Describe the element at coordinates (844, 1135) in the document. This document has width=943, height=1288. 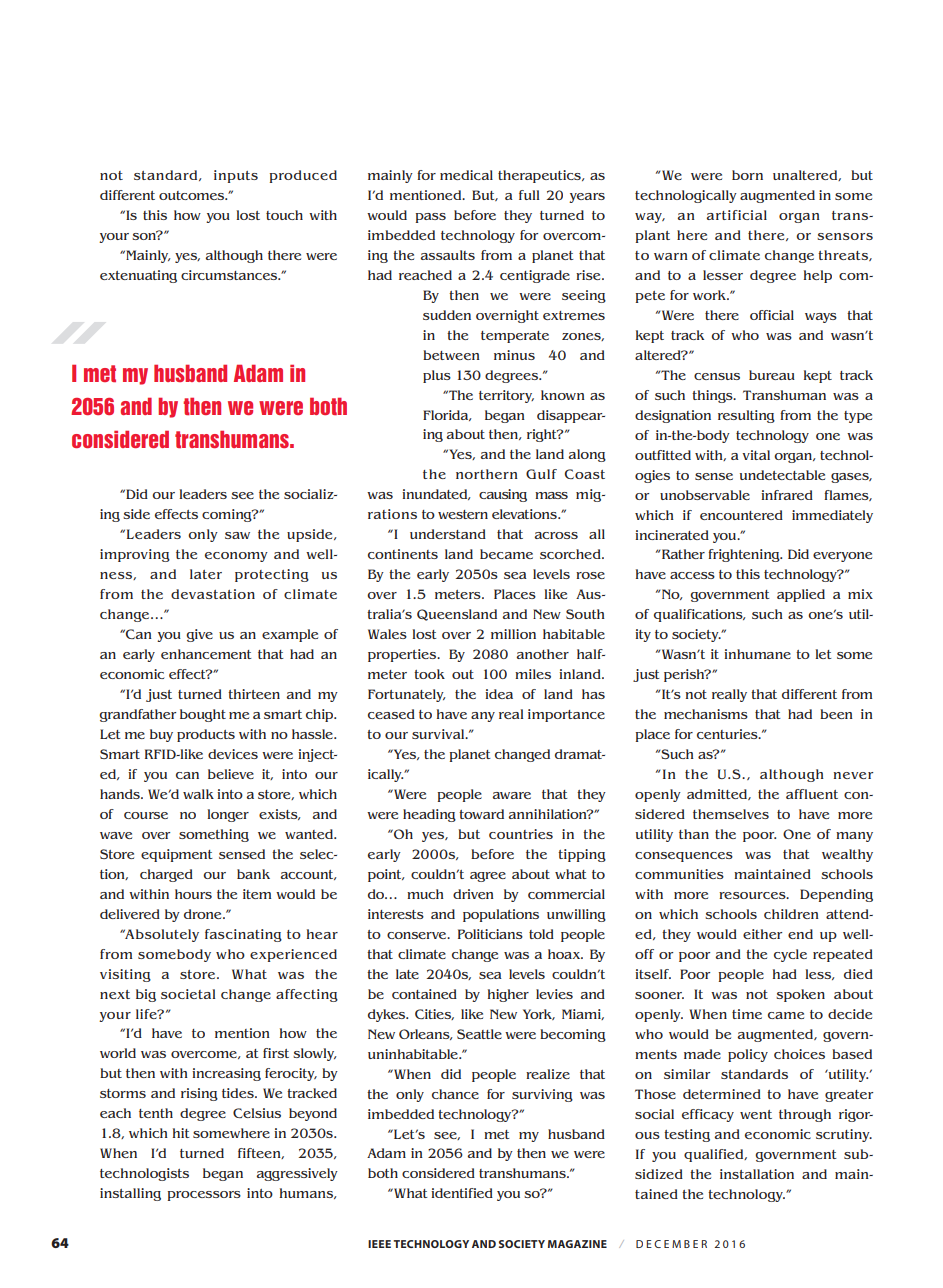
I see `scrutiny` at that location.
